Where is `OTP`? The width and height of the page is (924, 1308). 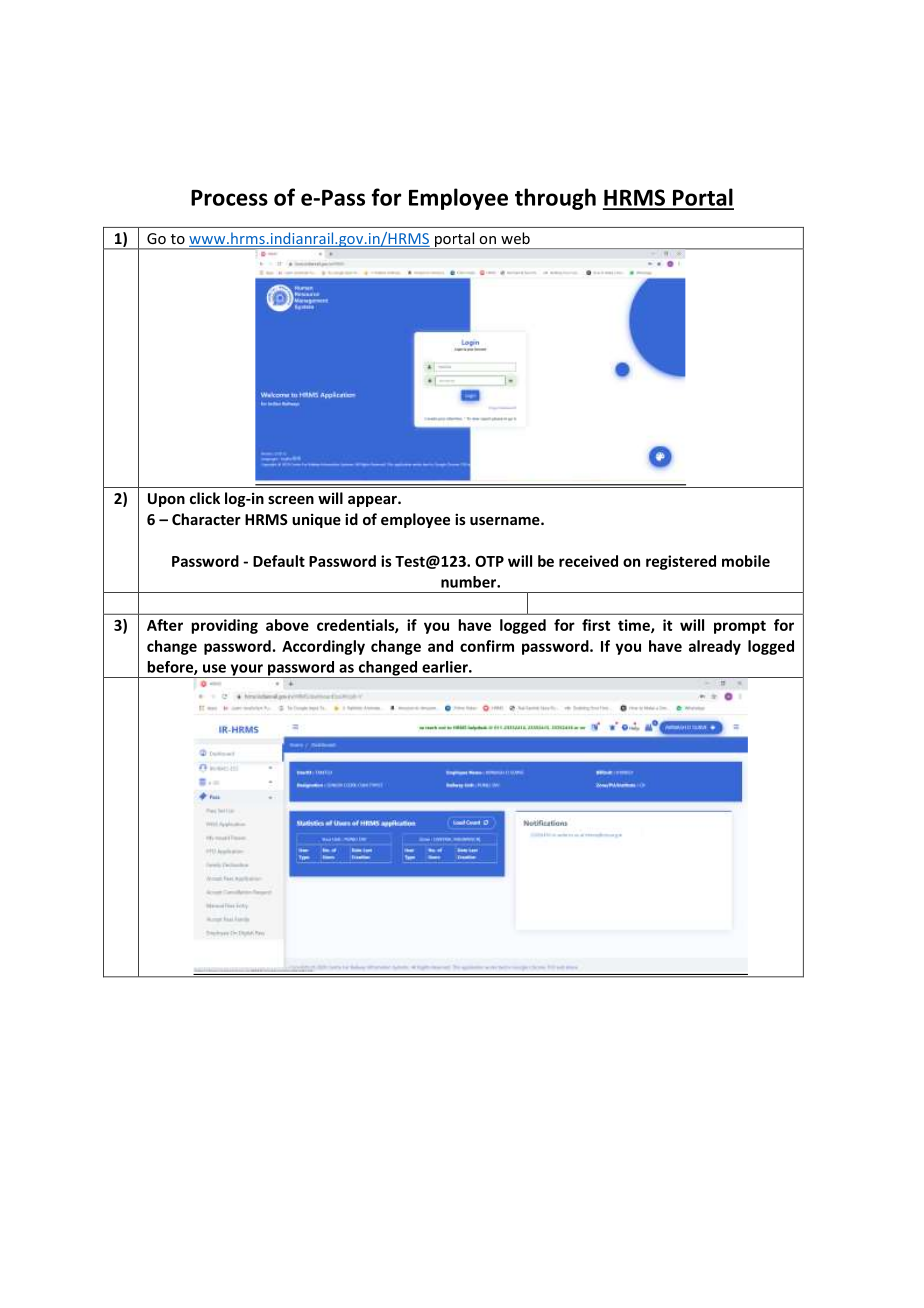 OTP is located at coordinates (489, 561).
